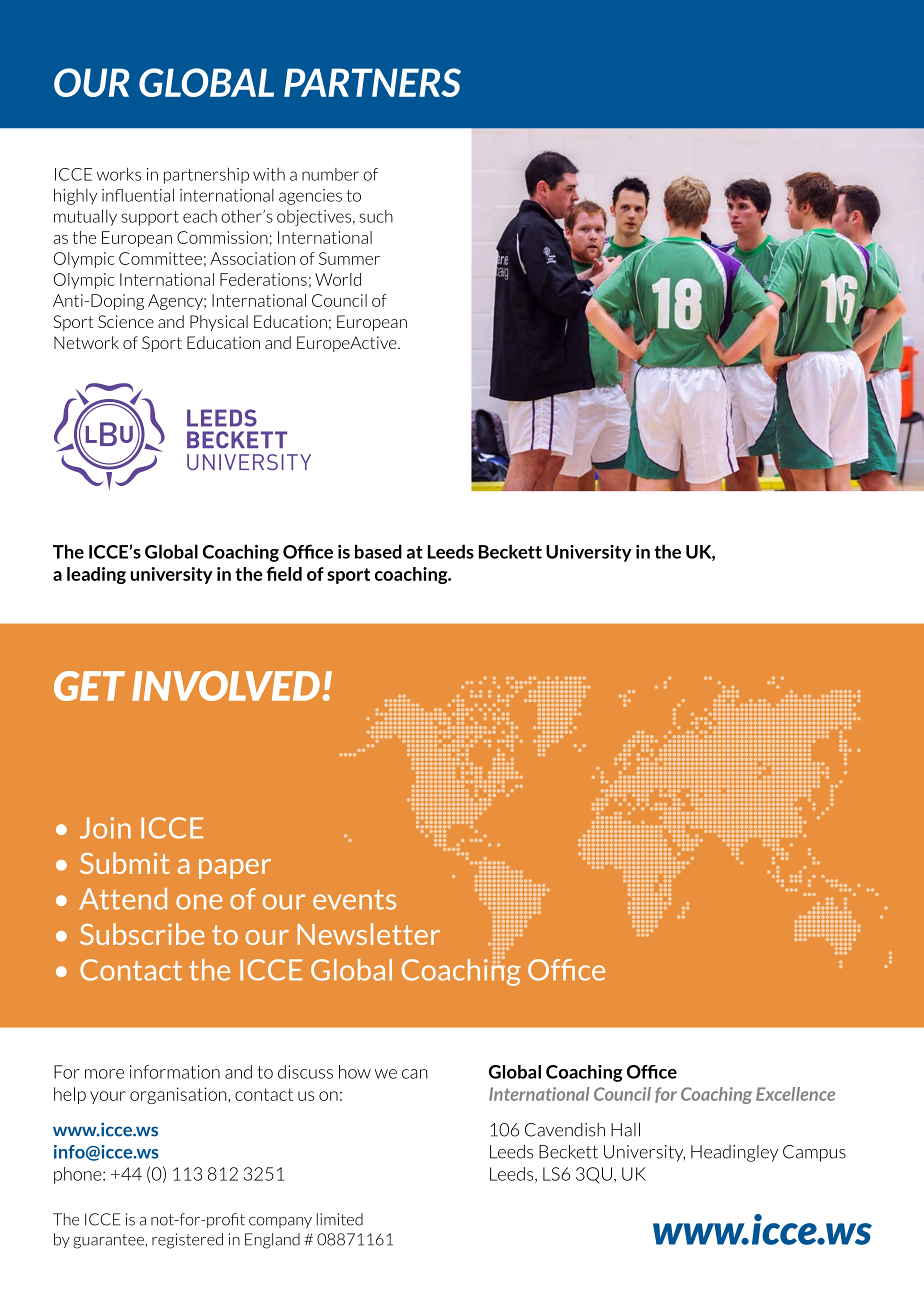 The width and height of the screenshot is (924, 1308). What do you see at coordinates (369, 934) in the screenshot?
I see `Newsletter` at bounding box center [369, 934].
